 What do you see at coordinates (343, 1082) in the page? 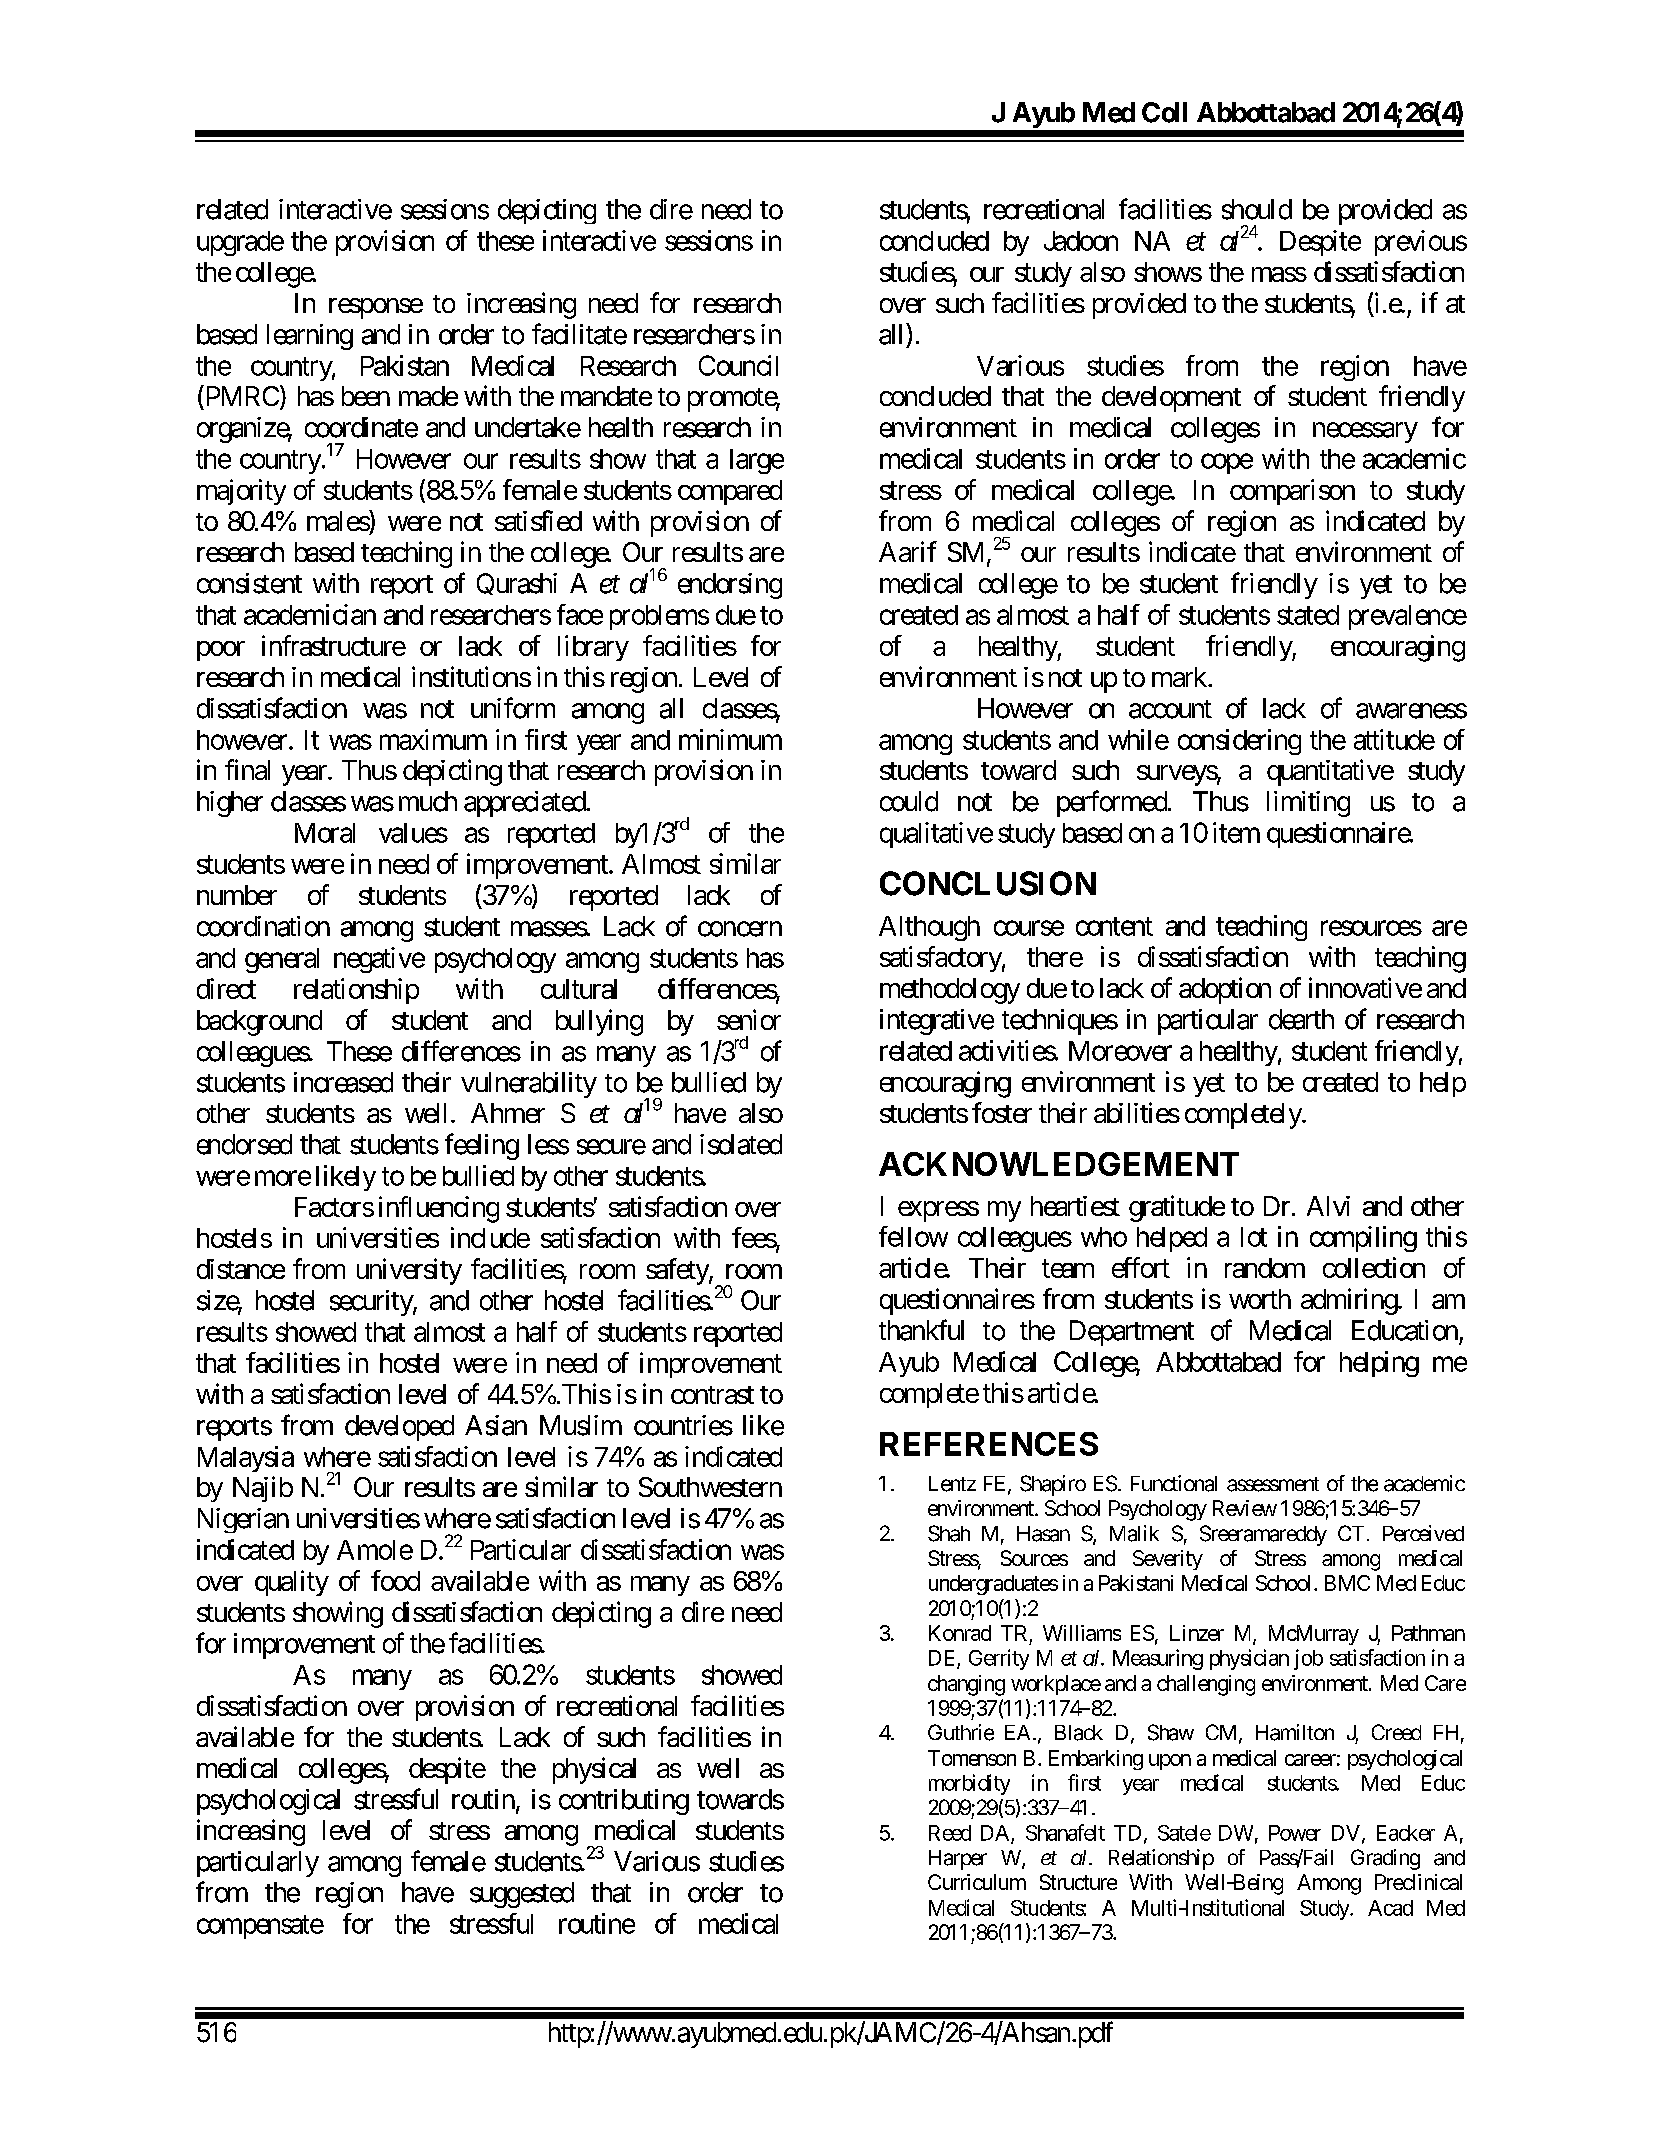
I see `increased` at bounding box center [343, 1082].
